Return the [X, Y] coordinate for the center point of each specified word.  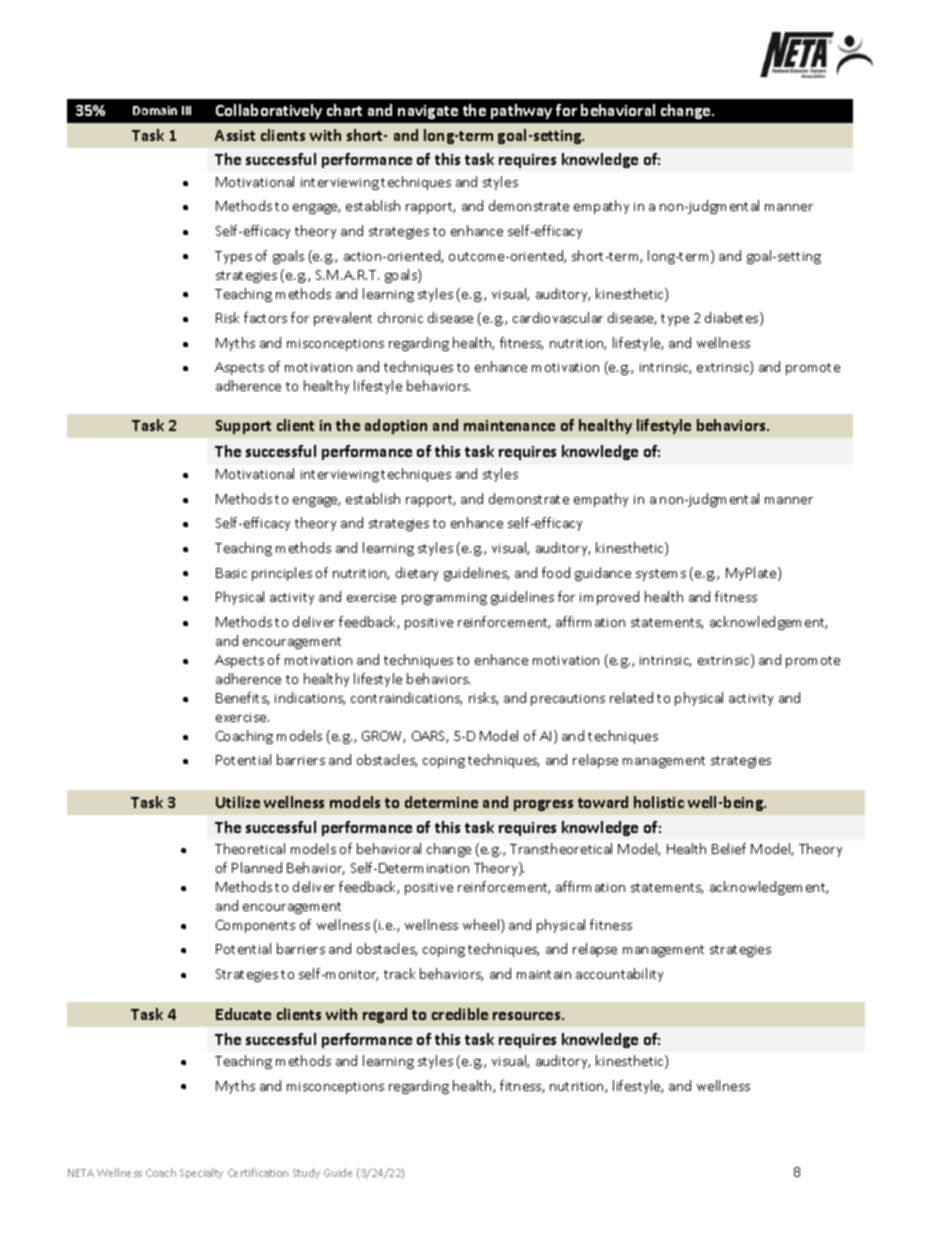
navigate [428, 112]
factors [265, 317]
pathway [521, 111]
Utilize [238, 802]
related [631, 697]
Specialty [201, 1173]
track [399, 973]
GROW [383, 737]
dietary [417, 574]
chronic [400, 317]
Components [255, 926]
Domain [155, 110]
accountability [619, 975]
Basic [231, 573]
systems [661, 575]
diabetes [733, 319]
